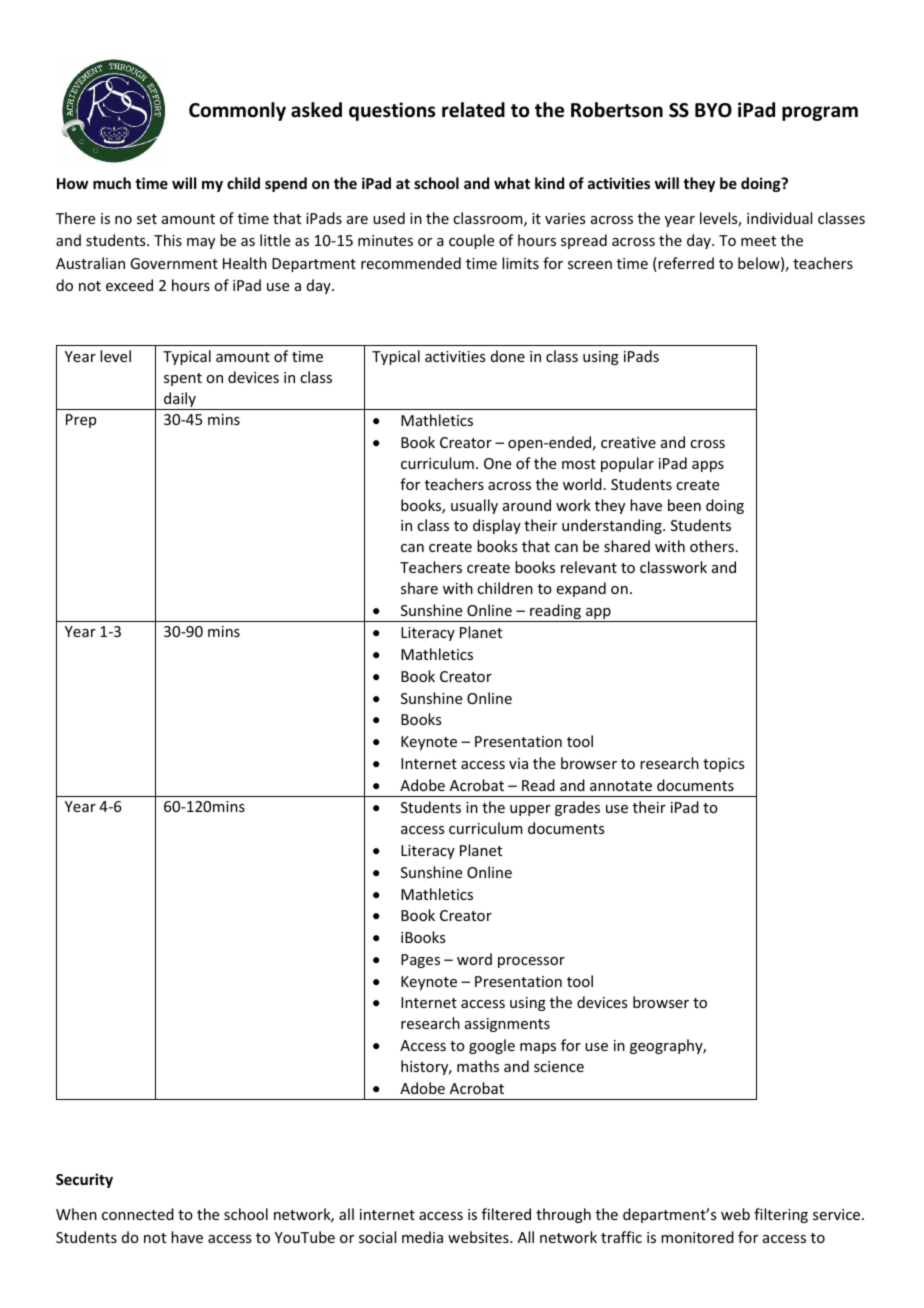  What do you see at coordinates (781, 1215) in the screenshot?
I see `filtering` at bounding box center [781, 1215].
